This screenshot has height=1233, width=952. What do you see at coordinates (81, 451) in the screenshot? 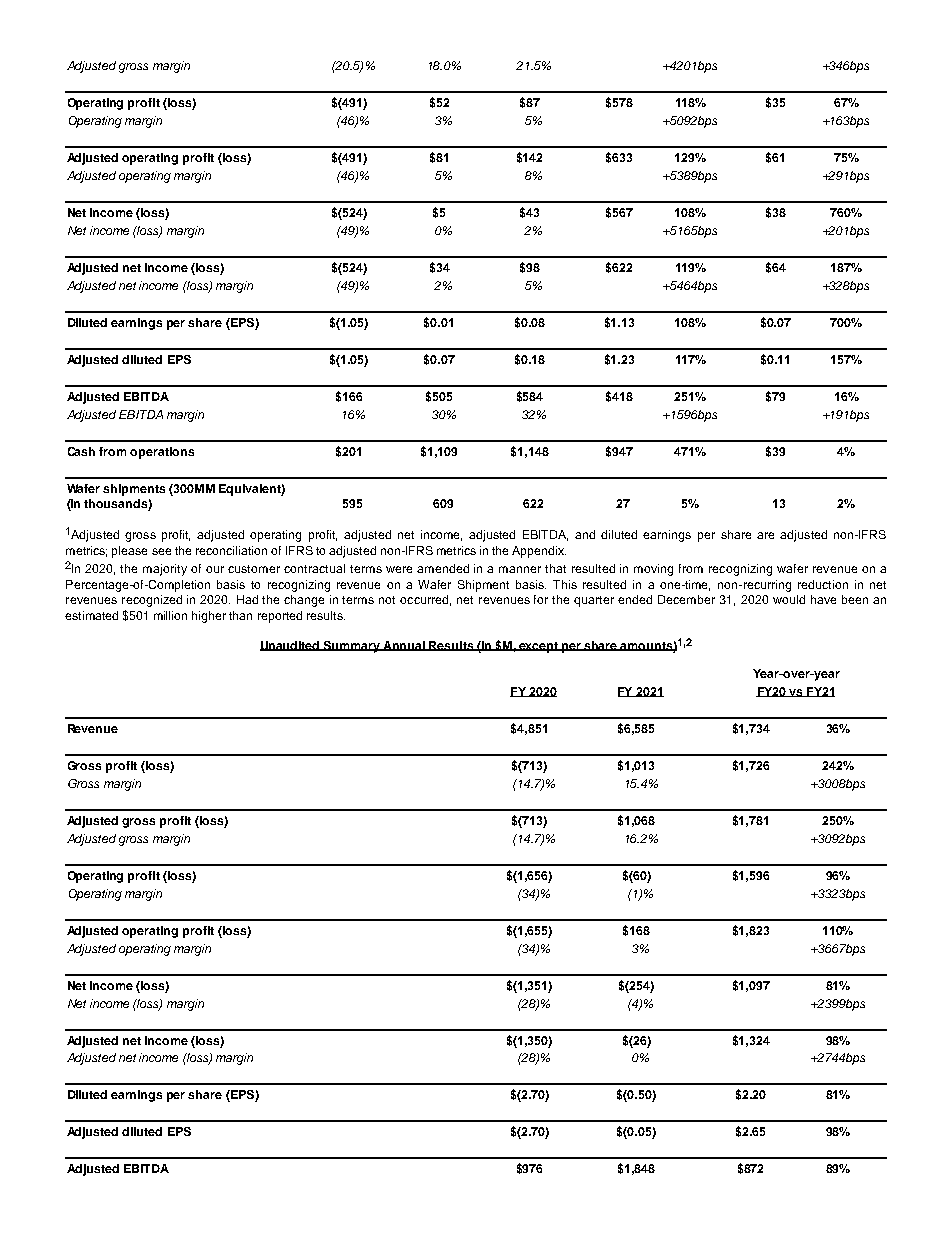
I see `Cash` at bounding box center [81, 451].
